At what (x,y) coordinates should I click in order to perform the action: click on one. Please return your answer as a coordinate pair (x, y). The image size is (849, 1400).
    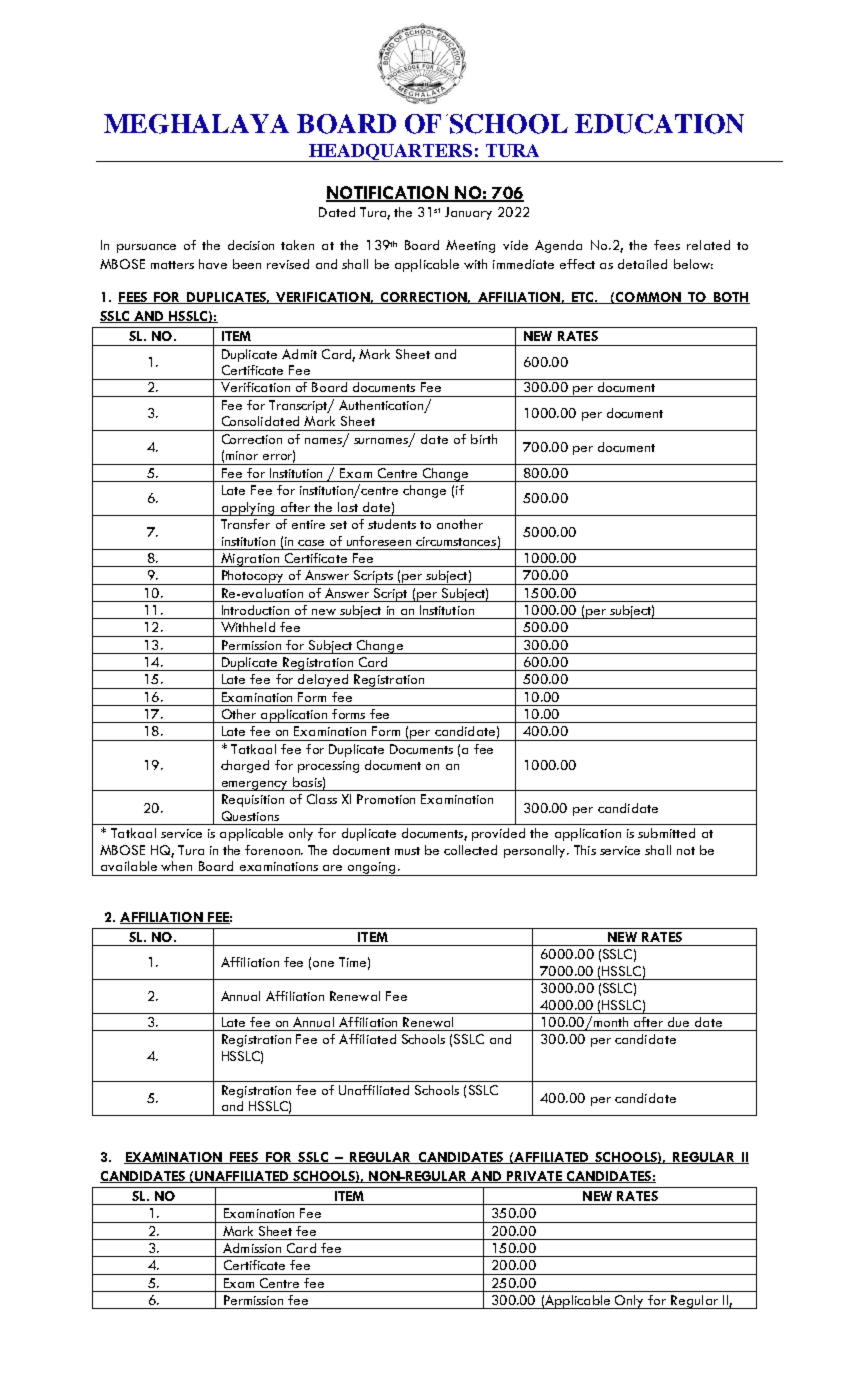
    Looking at the image, I should click on (323, 964).
